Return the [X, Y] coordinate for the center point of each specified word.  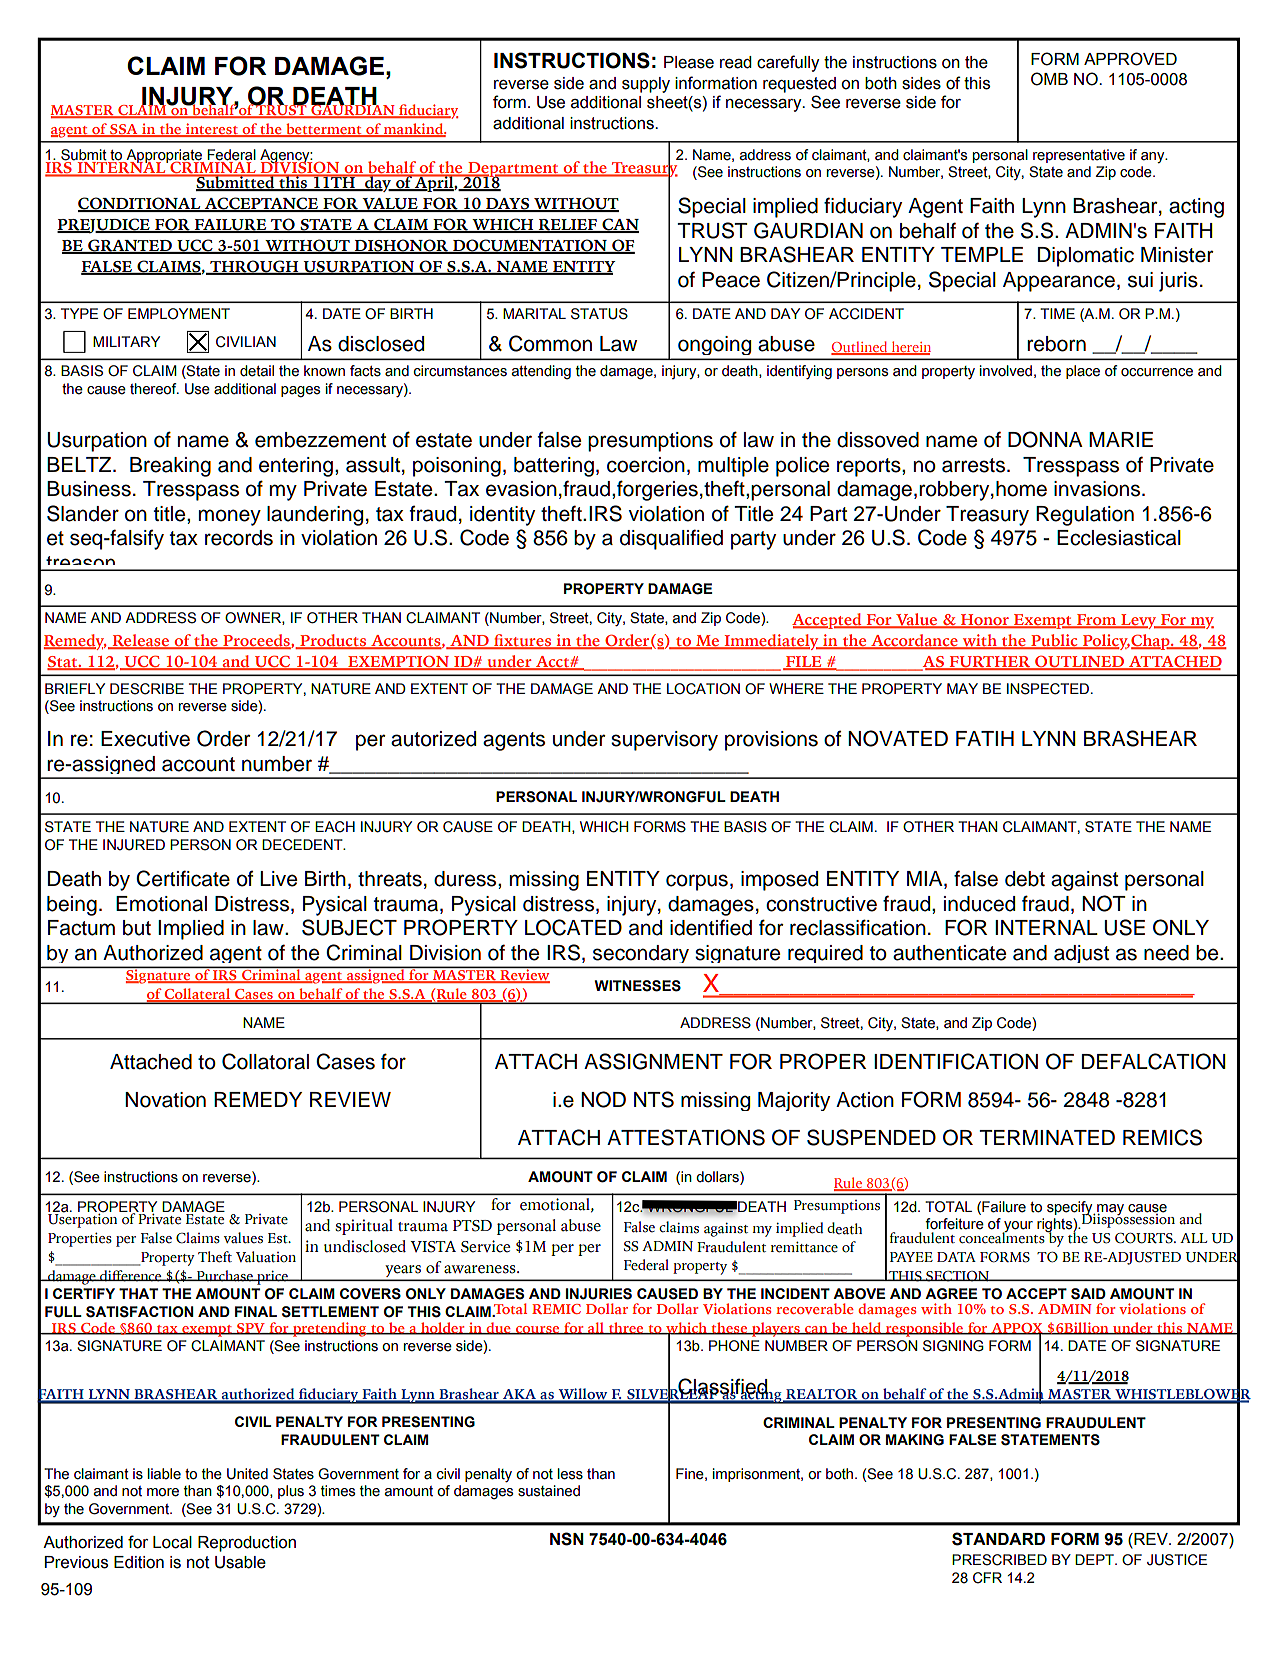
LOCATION [703, 689]
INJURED [134, 845]
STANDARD [998, 1539]
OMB [1049, 79]
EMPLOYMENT [179, 314]
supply [646, 85]
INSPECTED [1048, 689]
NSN [567, 1539]
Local [172, 1542]
